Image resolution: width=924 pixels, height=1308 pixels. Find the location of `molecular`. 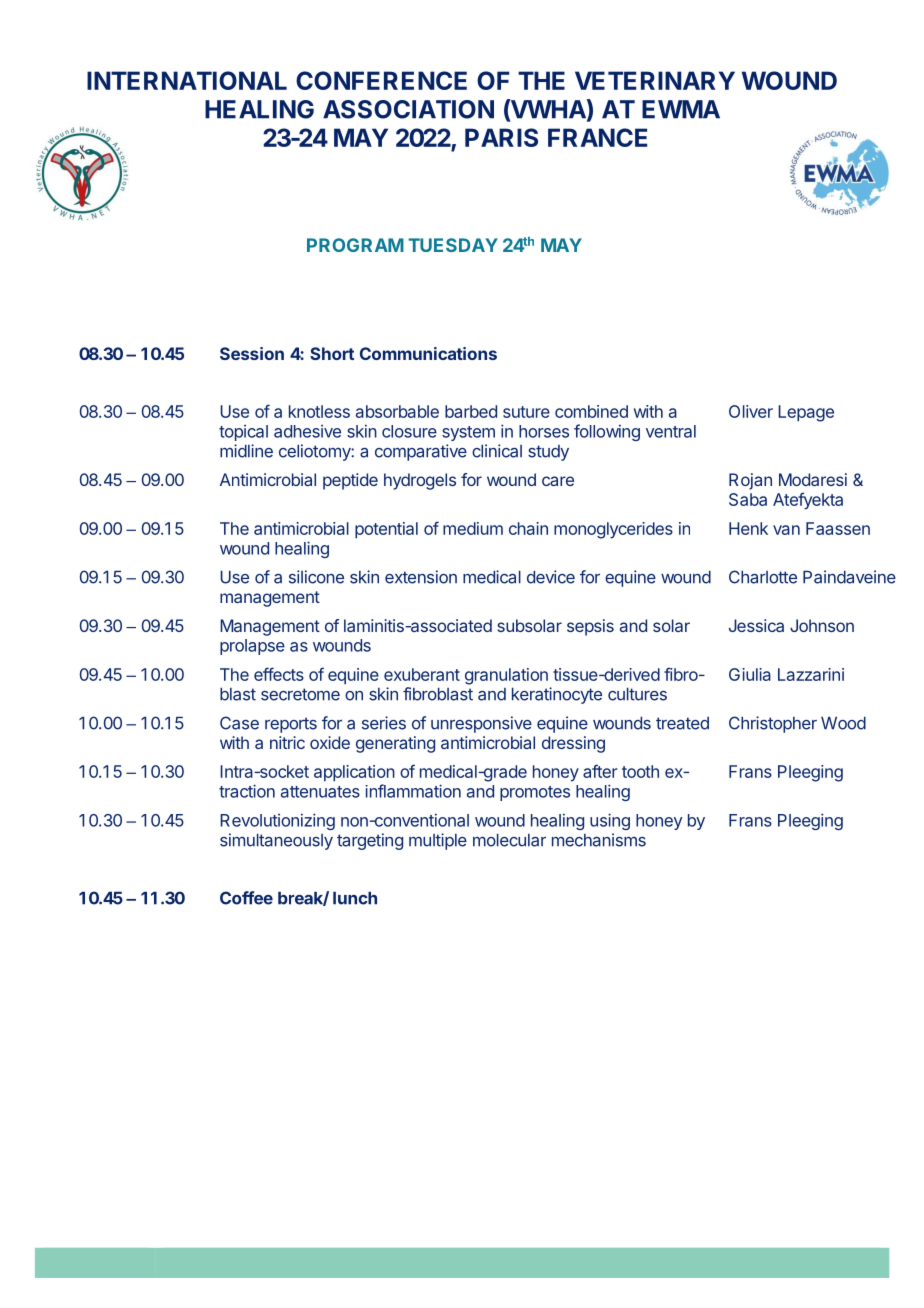

molecular is located at coordinates (509, 840).
